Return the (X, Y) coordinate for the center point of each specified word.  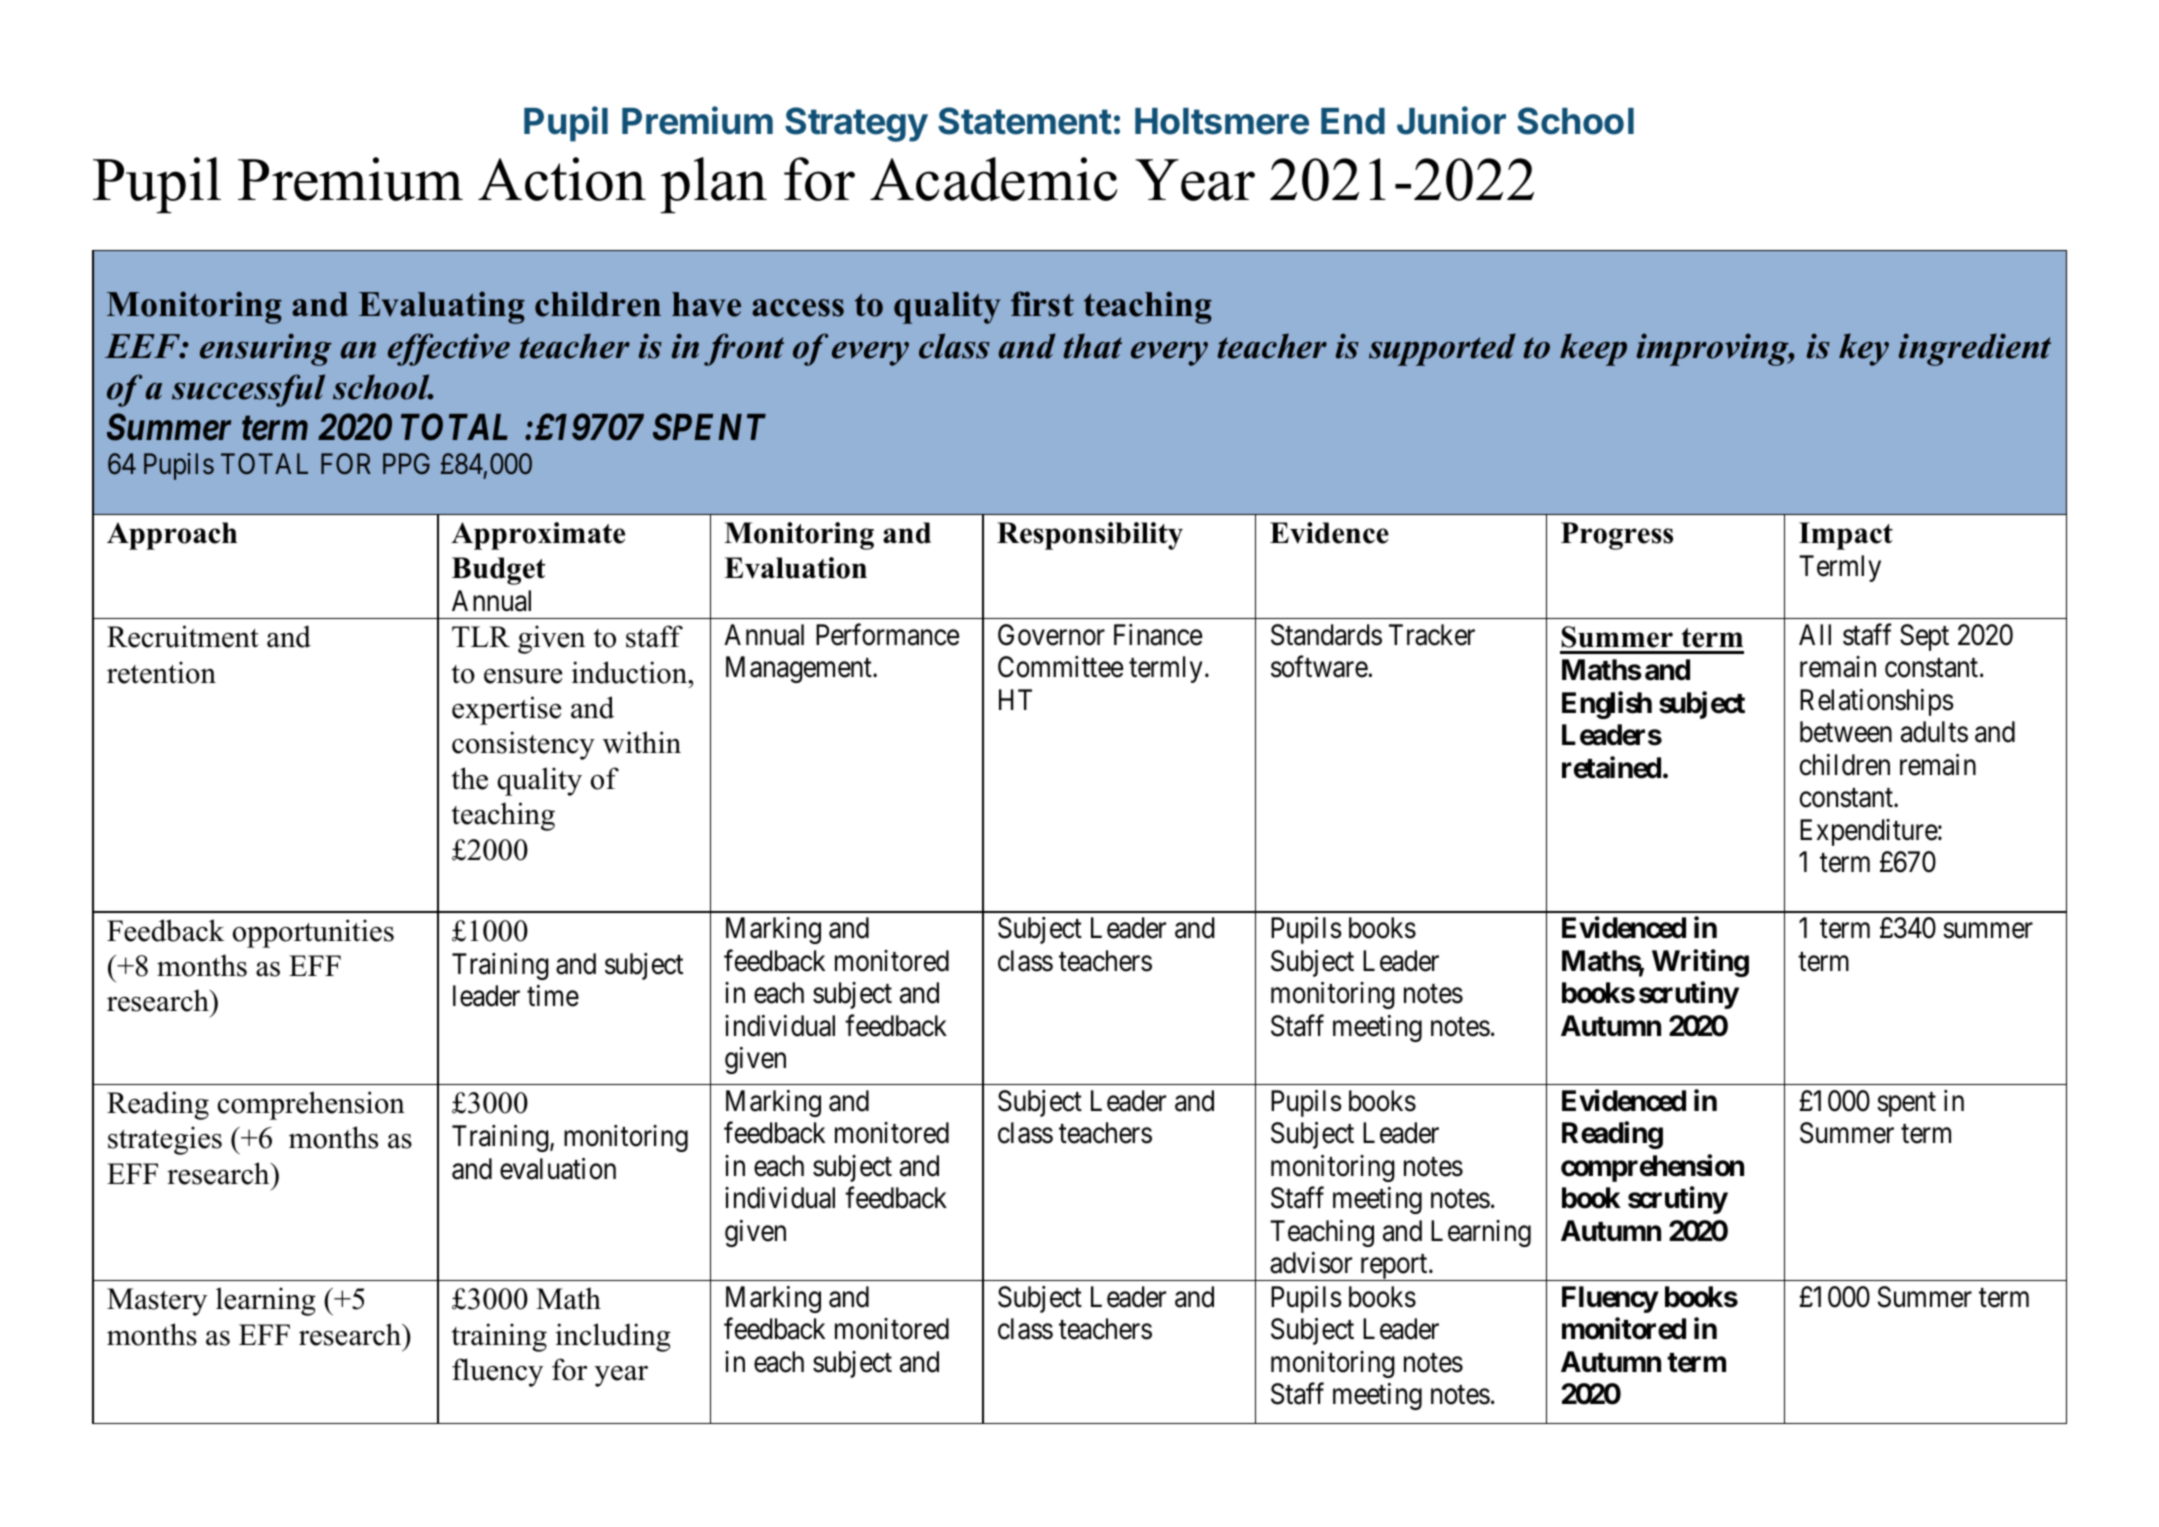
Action (562, 179)
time (553, 996)
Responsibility (1090, 536)
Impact (1846, 536)
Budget (498, 571)
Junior (1451, 120)
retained (1611, 767)
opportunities (313, 933)
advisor (1311, 1263)
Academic (993, 179)
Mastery (157, 1302)
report (1393, 1267)
